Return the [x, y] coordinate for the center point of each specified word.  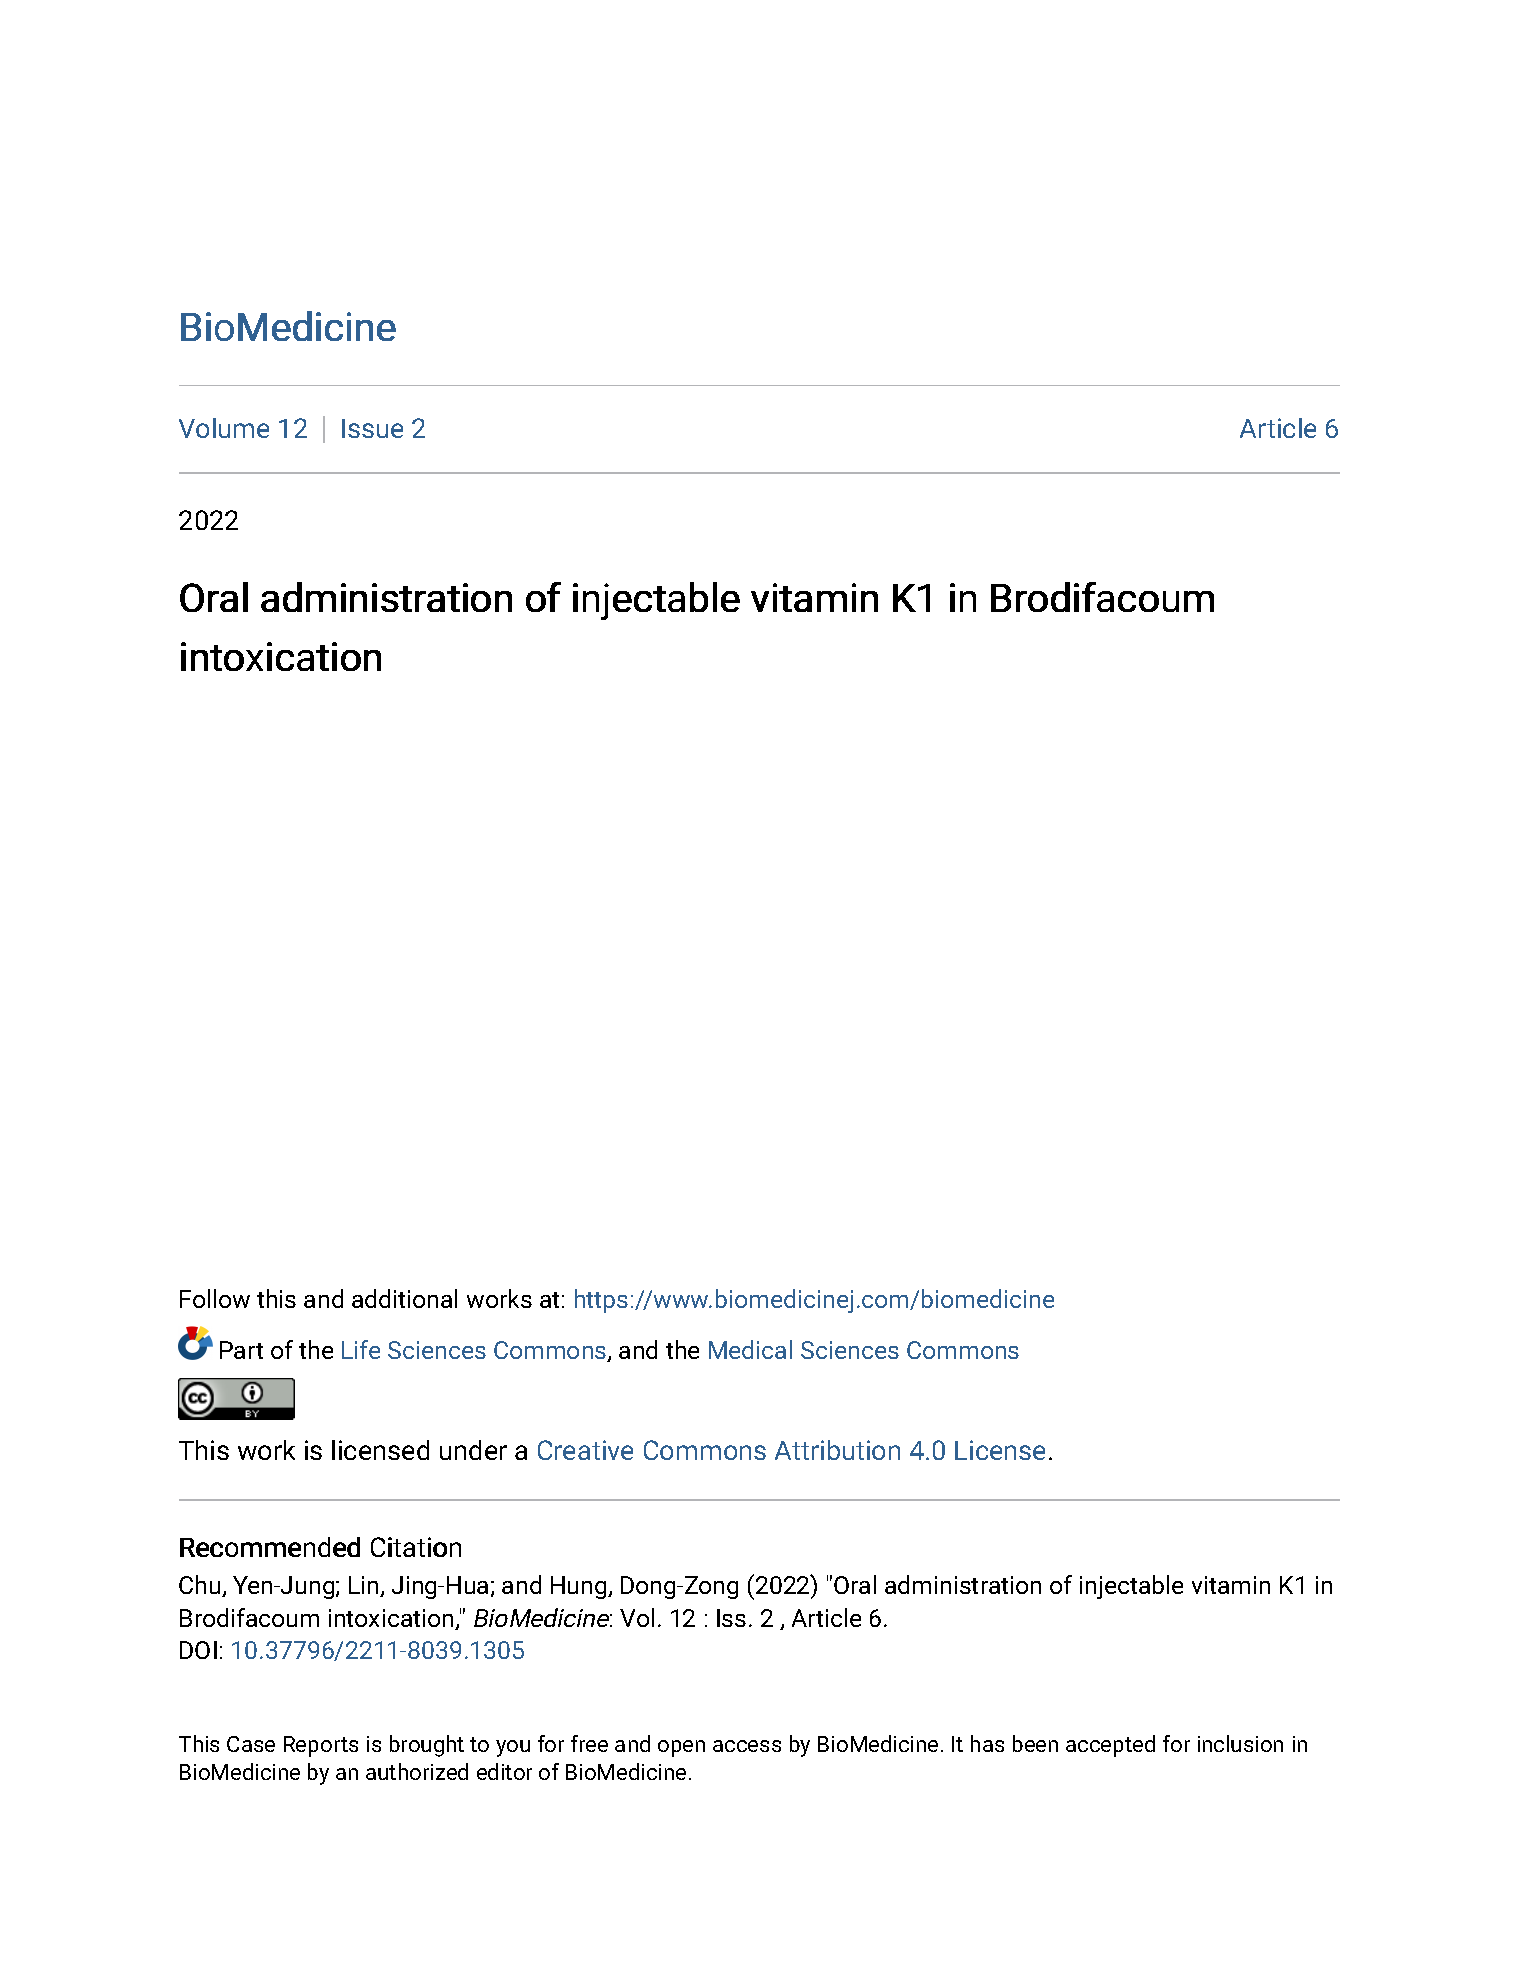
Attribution [837, 1450]
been [1035, 1743]
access [747, 1746]
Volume [224, 428]
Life [361, 1349]
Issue [372, 428]
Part [241, 1350]
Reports [321, 1746]
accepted [1110, 1746]
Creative [585, 1450]
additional [404, 1298]
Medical [750, 1349]
